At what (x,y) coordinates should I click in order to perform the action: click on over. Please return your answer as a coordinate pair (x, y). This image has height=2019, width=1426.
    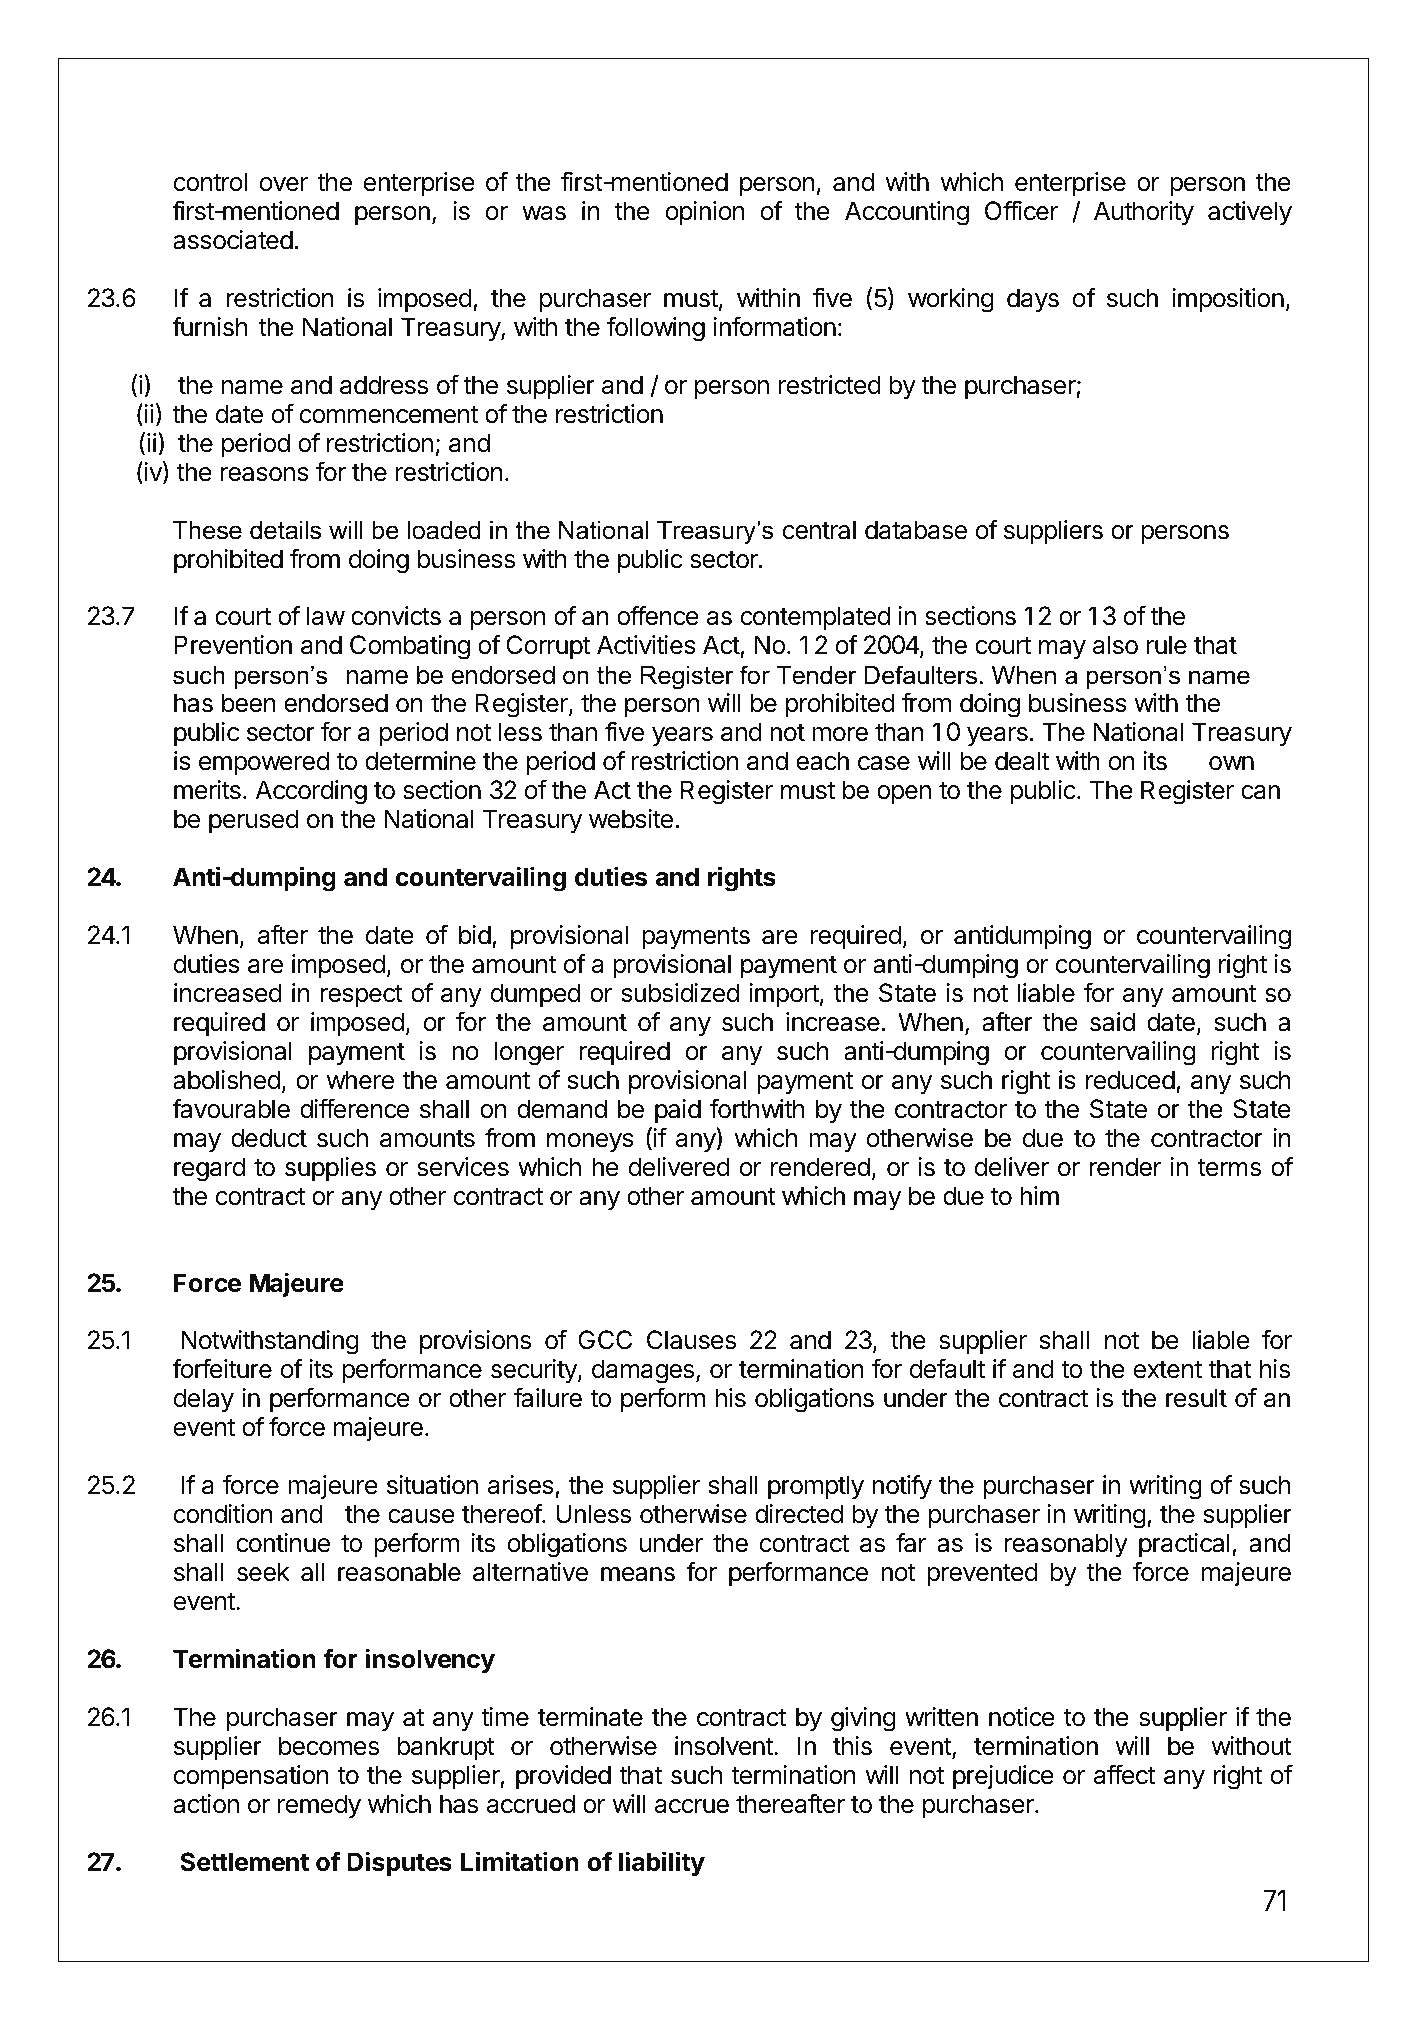
    Looking at the image, I should click on (284, 184).
